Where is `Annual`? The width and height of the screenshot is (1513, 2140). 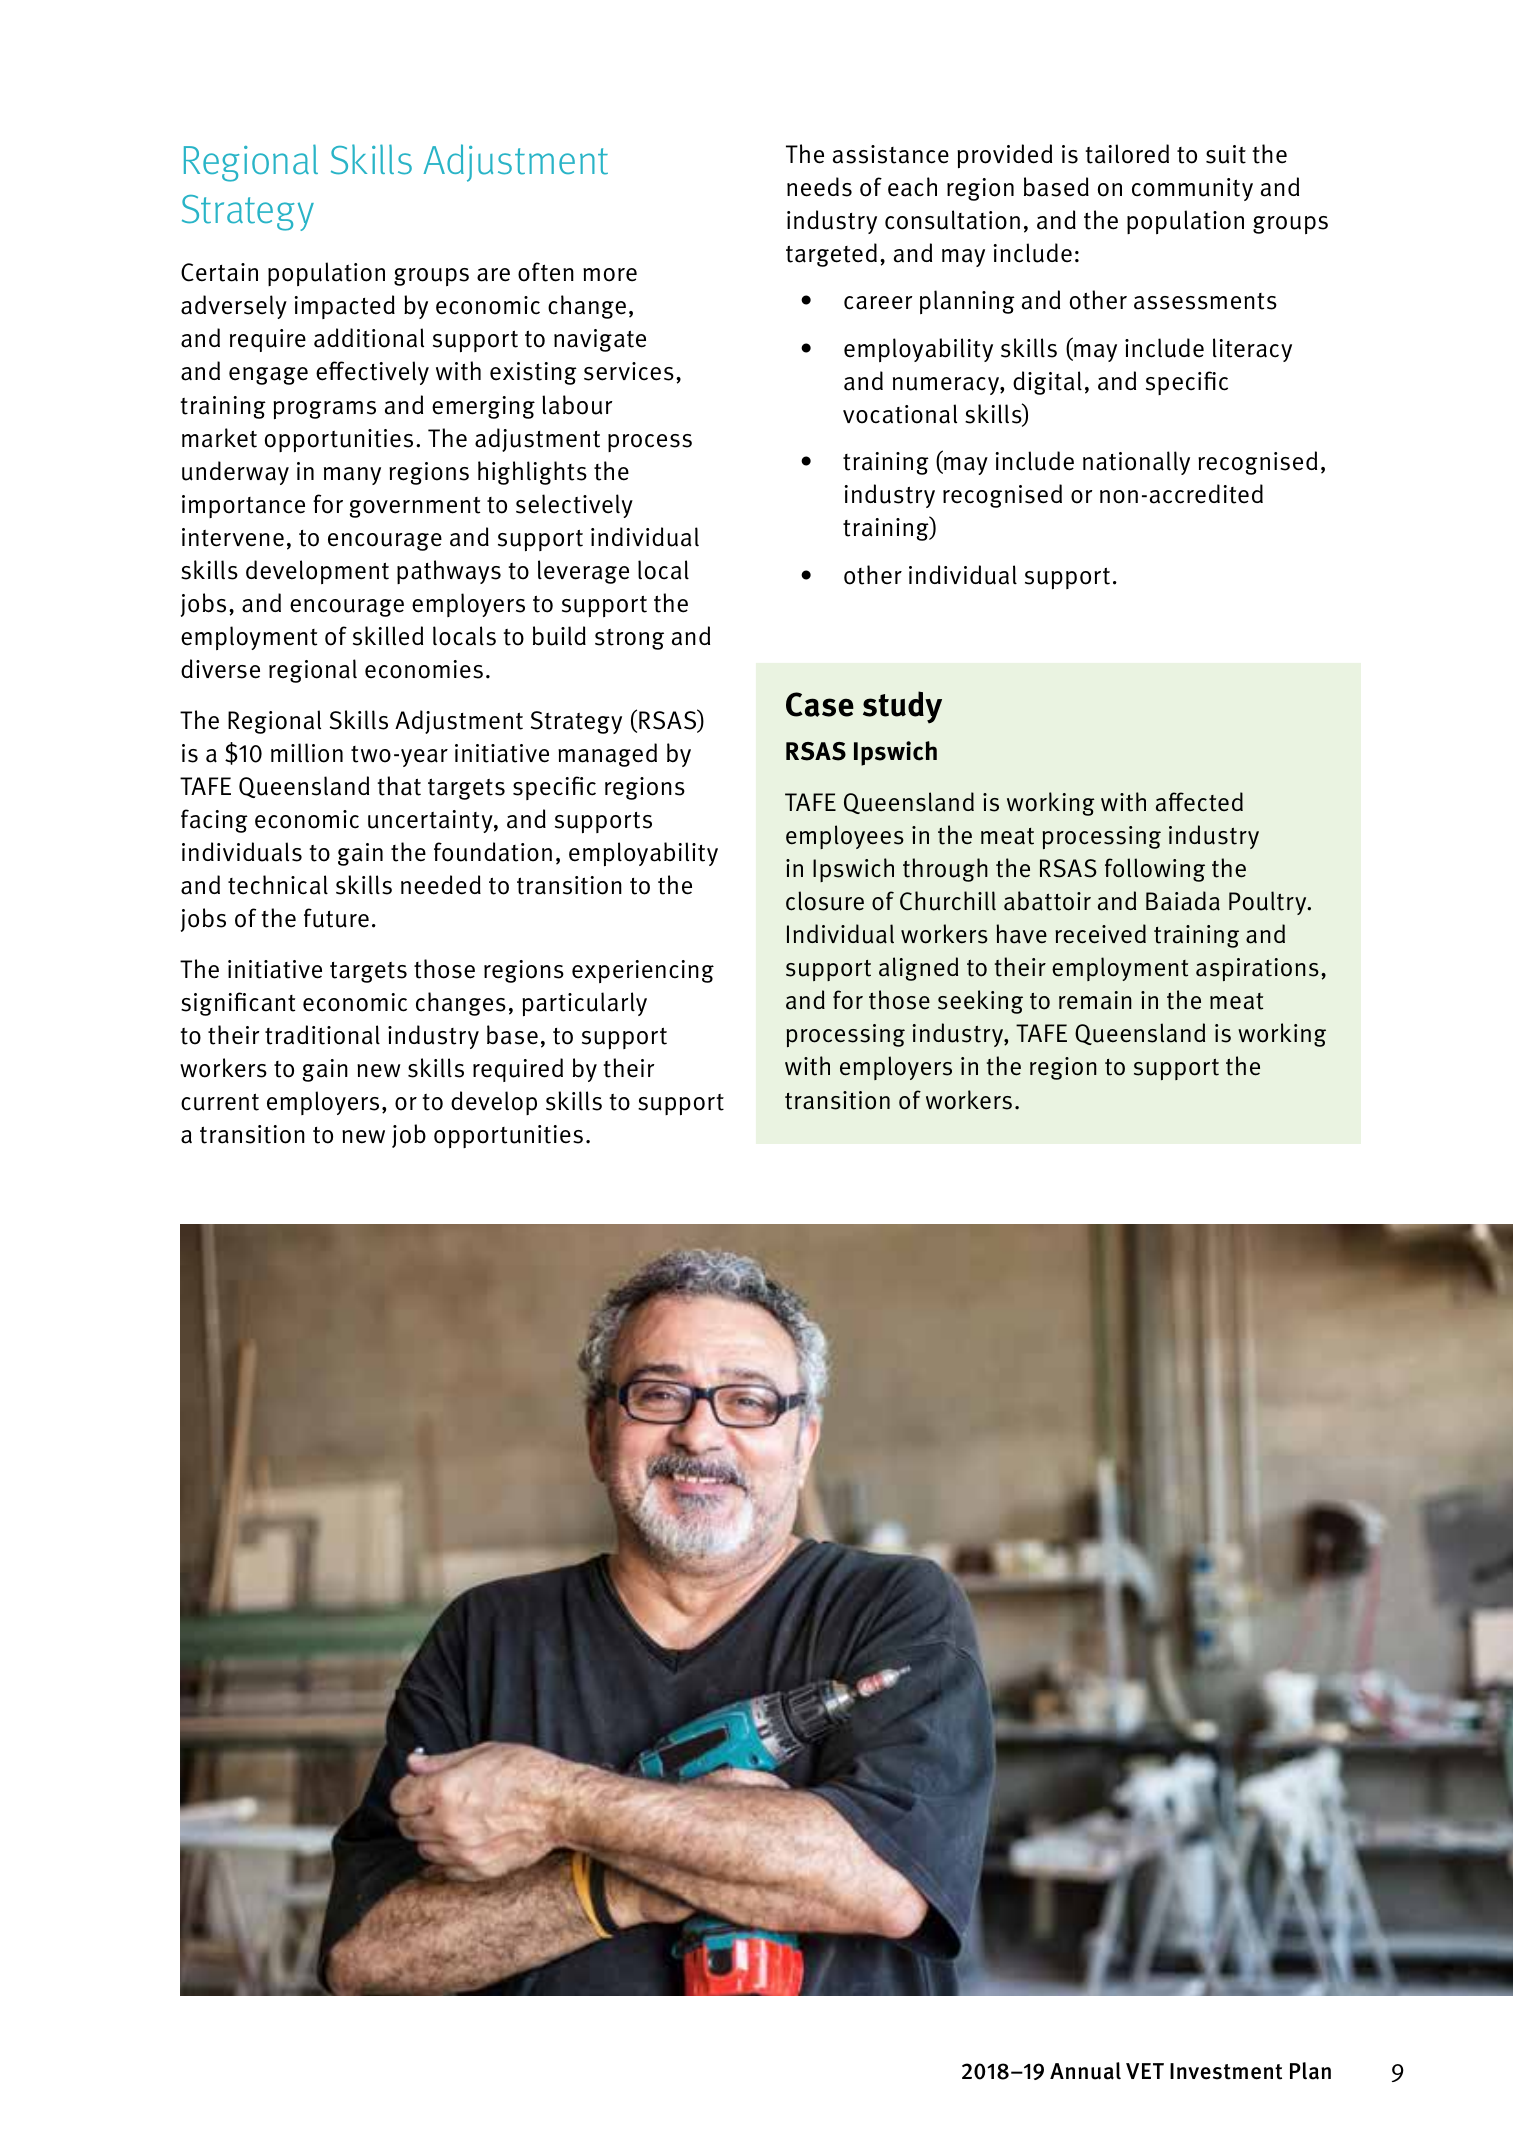 Annual is located at coordinates (1085, 2071).
